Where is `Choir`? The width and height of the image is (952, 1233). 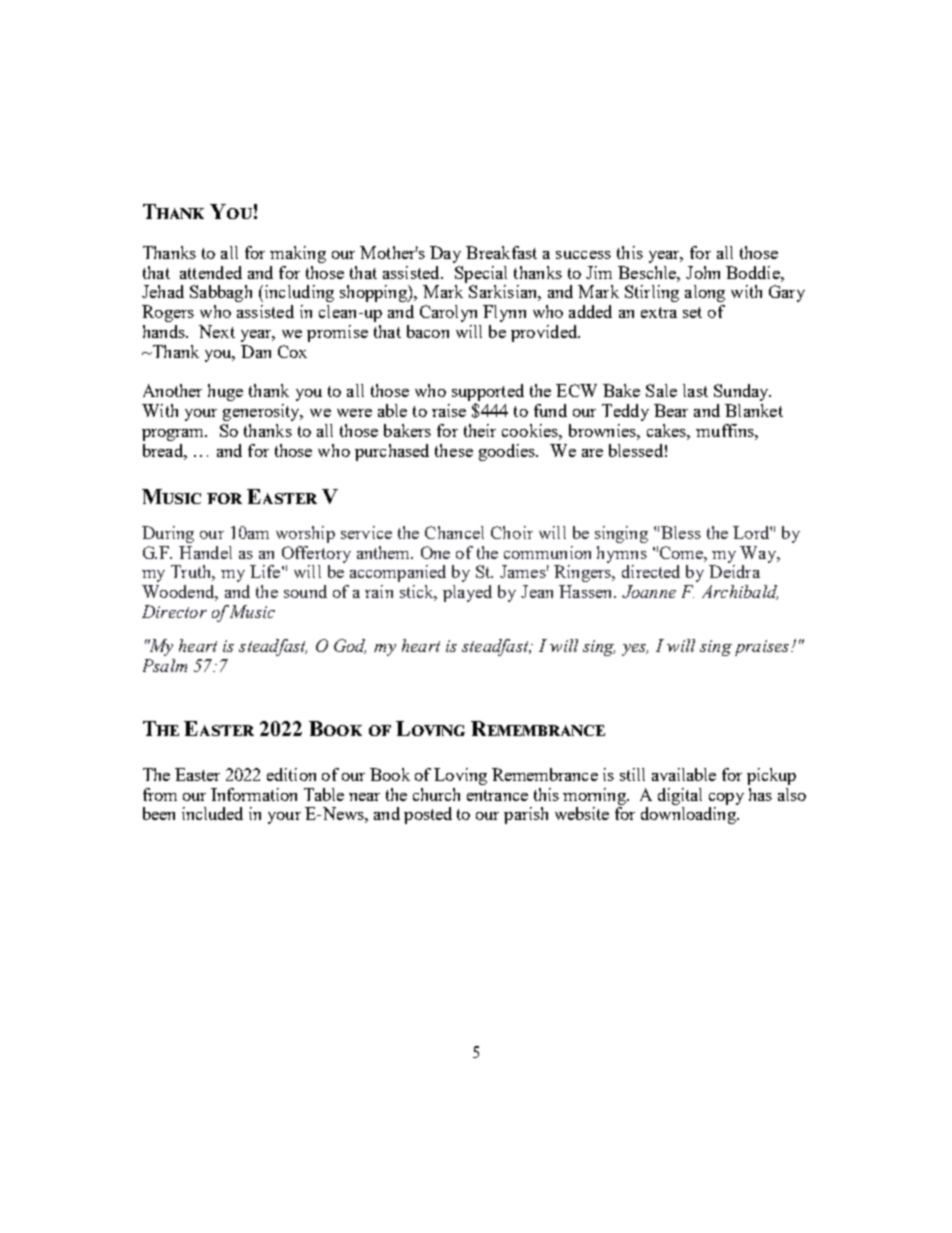
Choir is located at coordinates (512, 532).
